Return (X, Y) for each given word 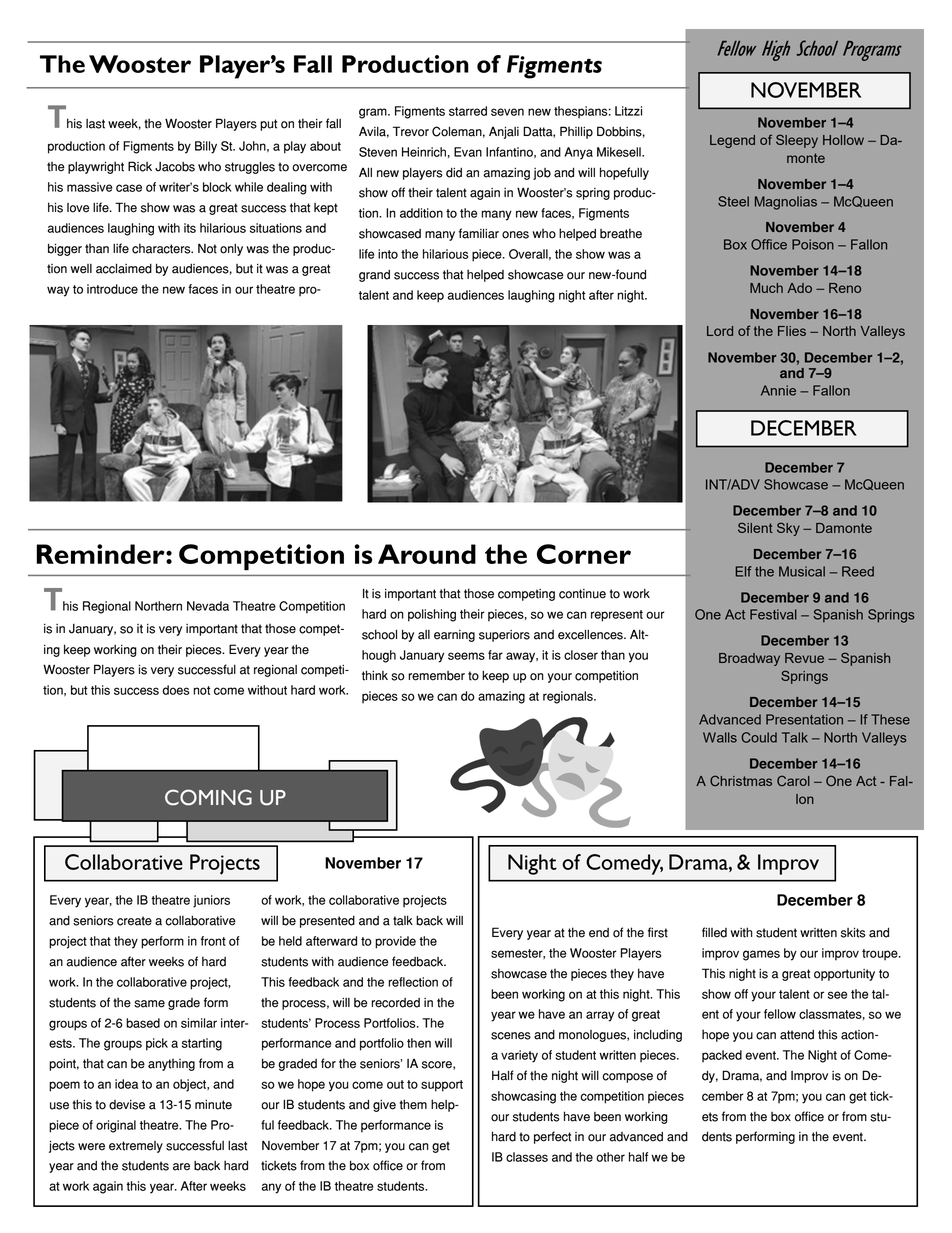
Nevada (208, 606)
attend (797, 1035)
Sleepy (797, 141)
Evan (468, 152)
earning (454, 636)
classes (527, 1157)
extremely (136, 1147)
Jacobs (175, 167)
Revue (804, 658)
